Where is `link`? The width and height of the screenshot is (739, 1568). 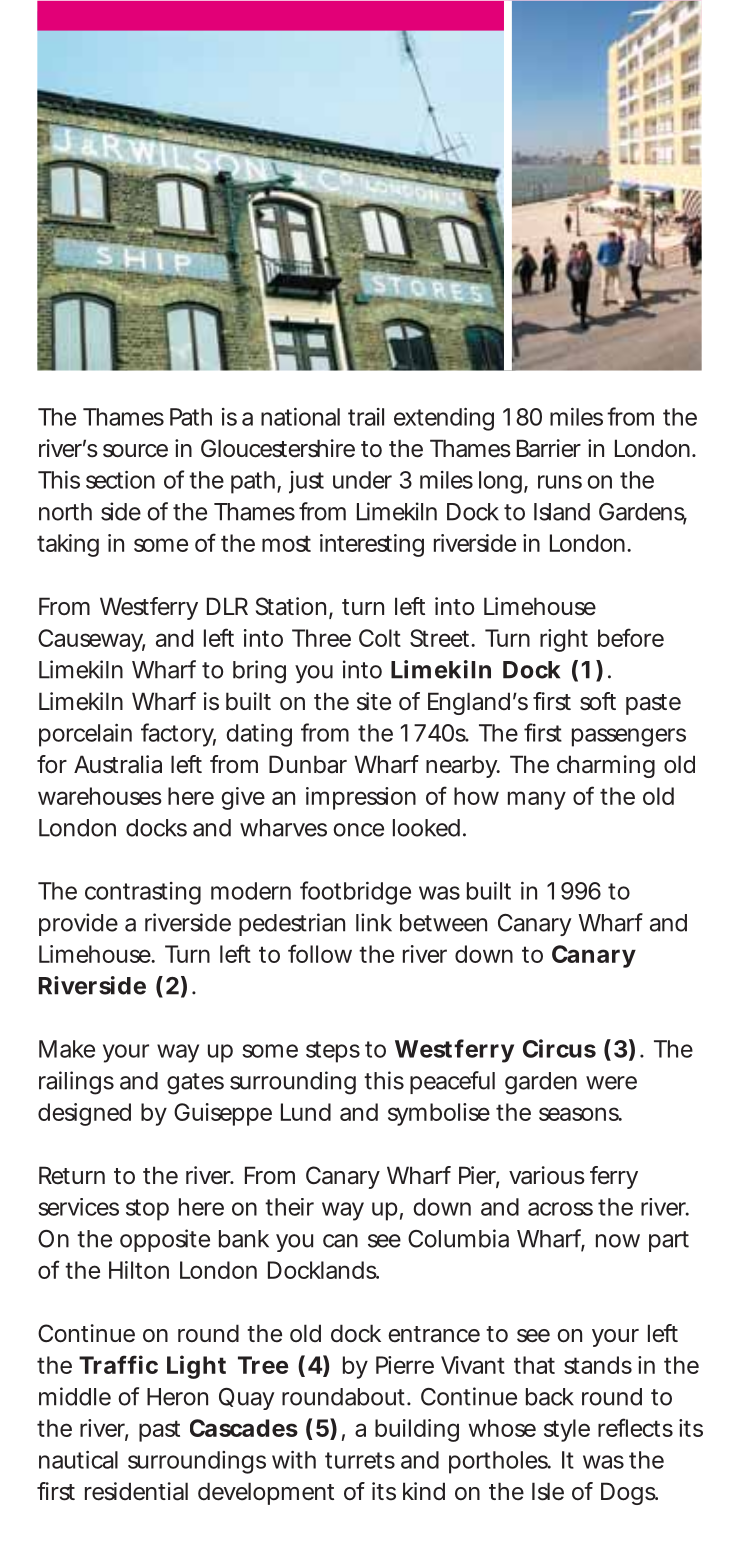 link is located at coordinates (374, 922).
